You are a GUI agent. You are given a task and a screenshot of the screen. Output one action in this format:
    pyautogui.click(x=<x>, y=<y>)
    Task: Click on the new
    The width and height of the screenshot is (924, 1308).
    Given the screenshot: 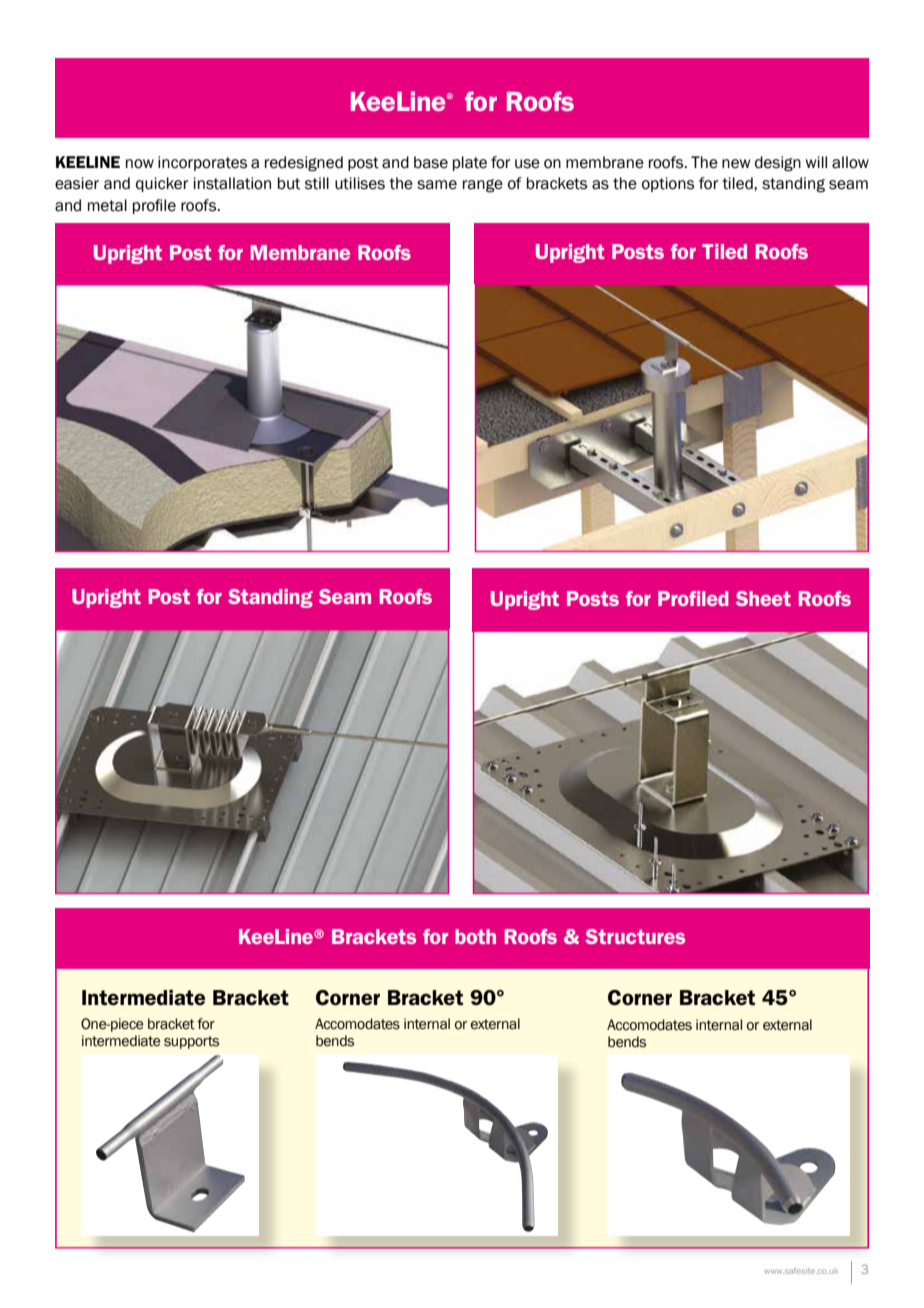 What is the action you would take?
    pyautogui.click(x=736, y=164)
